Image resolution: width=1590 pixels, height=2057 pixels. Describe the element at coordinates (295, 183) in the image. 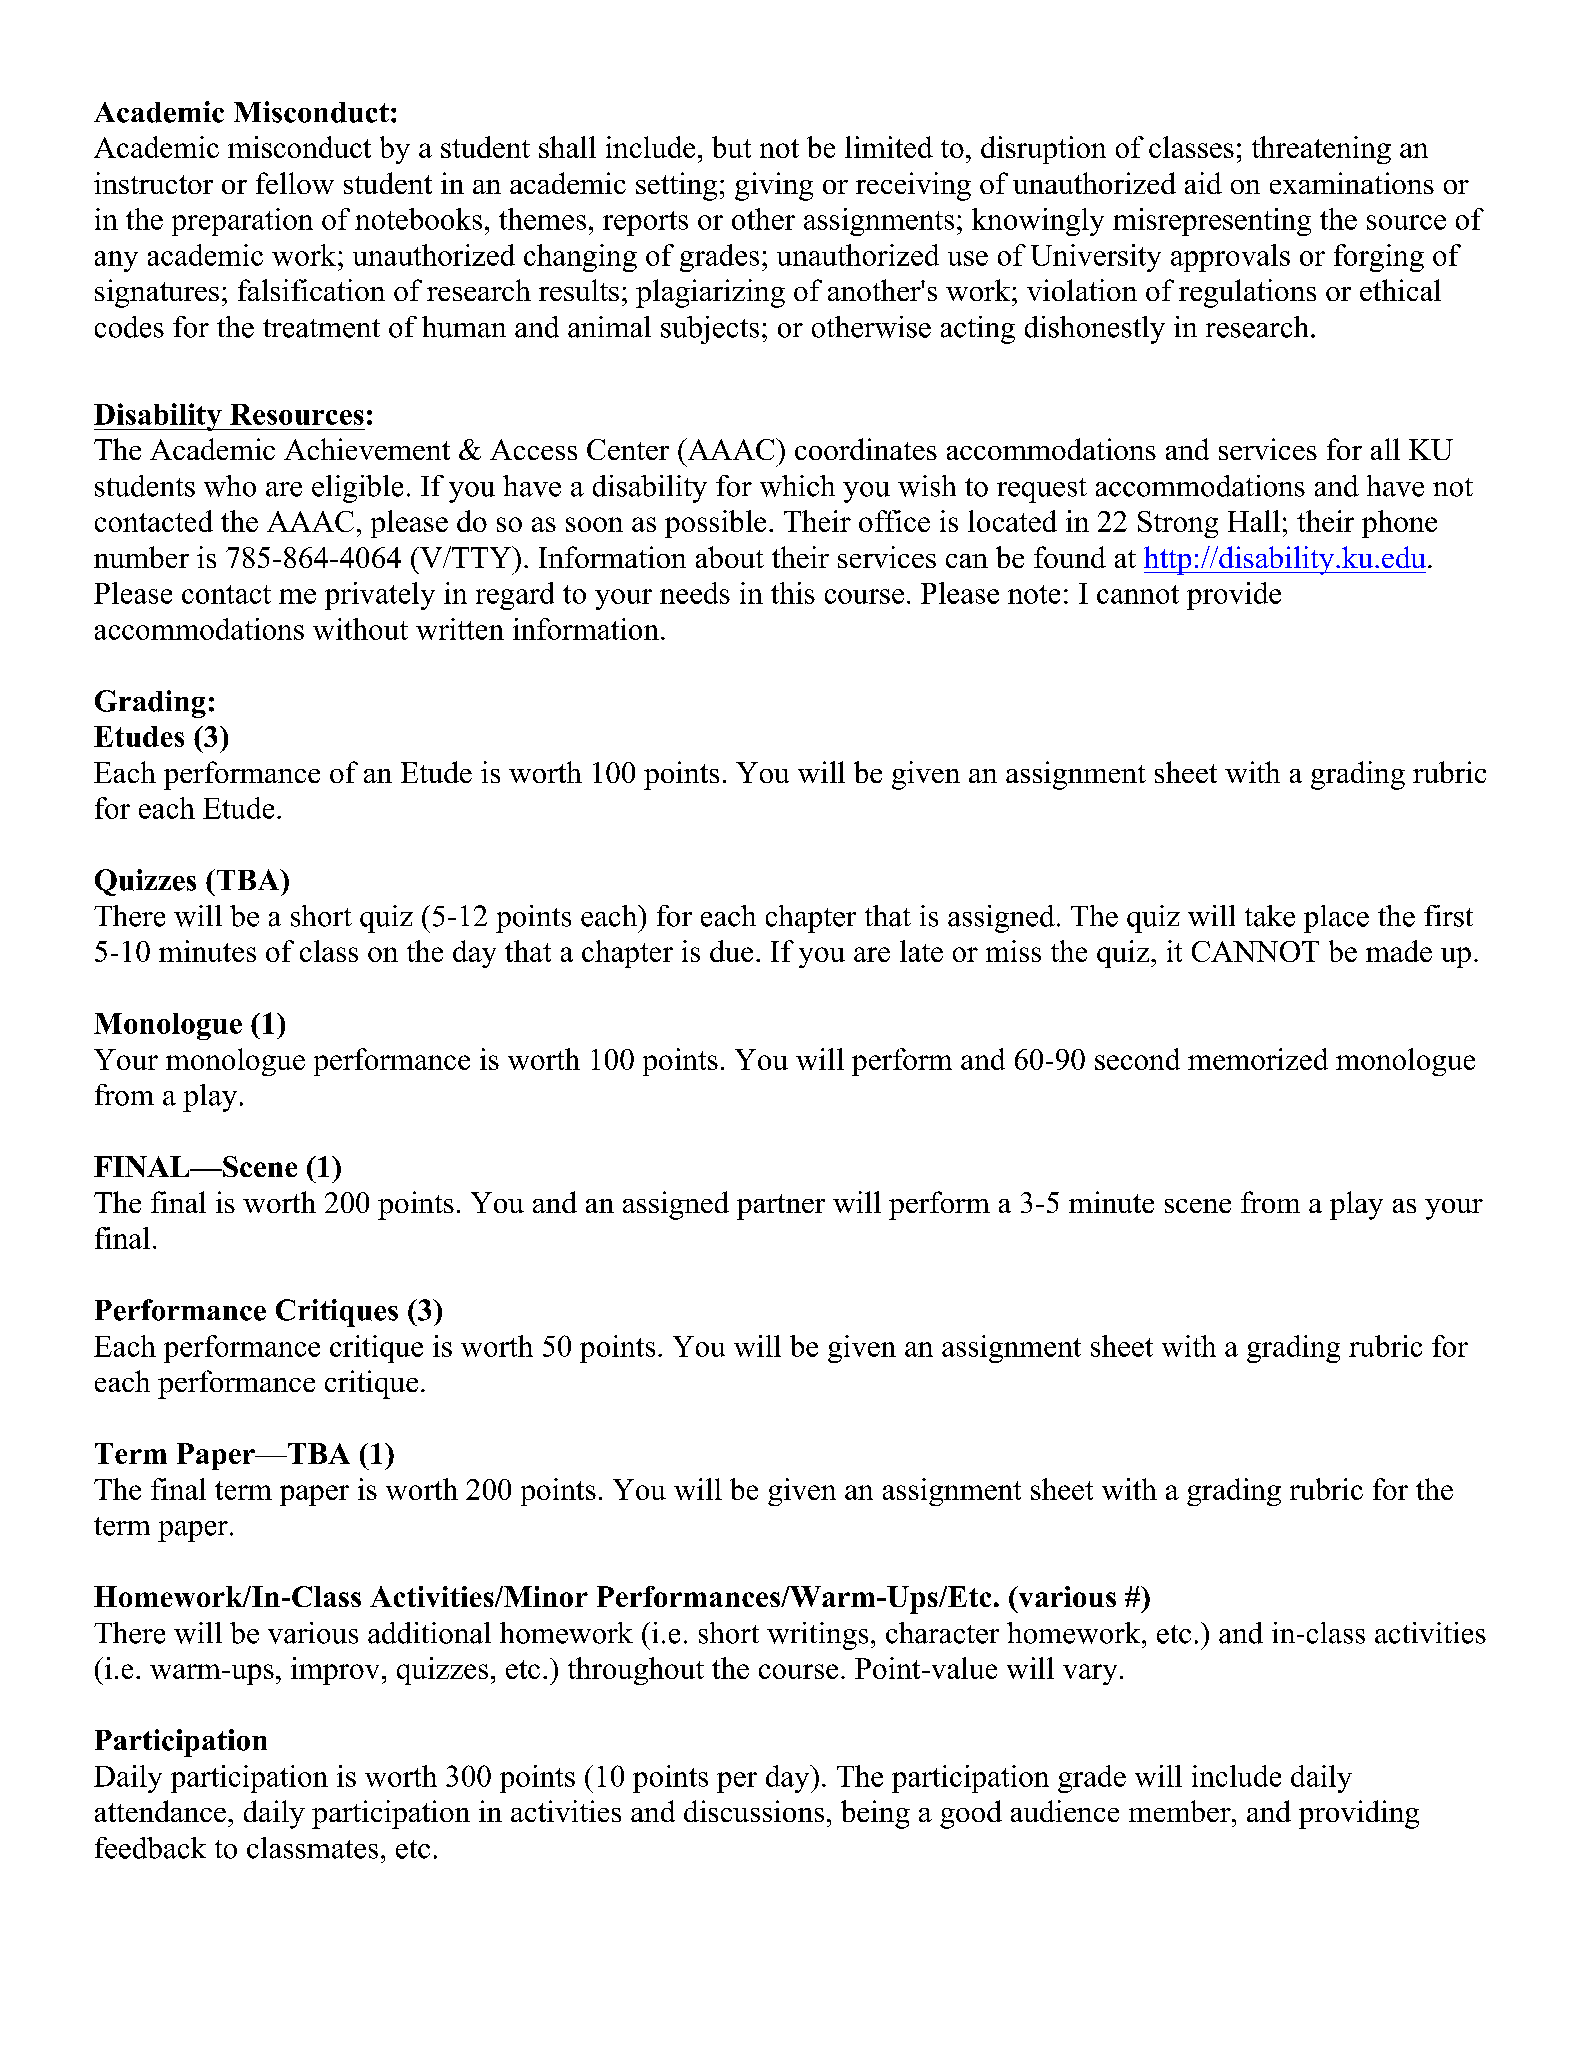

I see `fellow` at that location.
